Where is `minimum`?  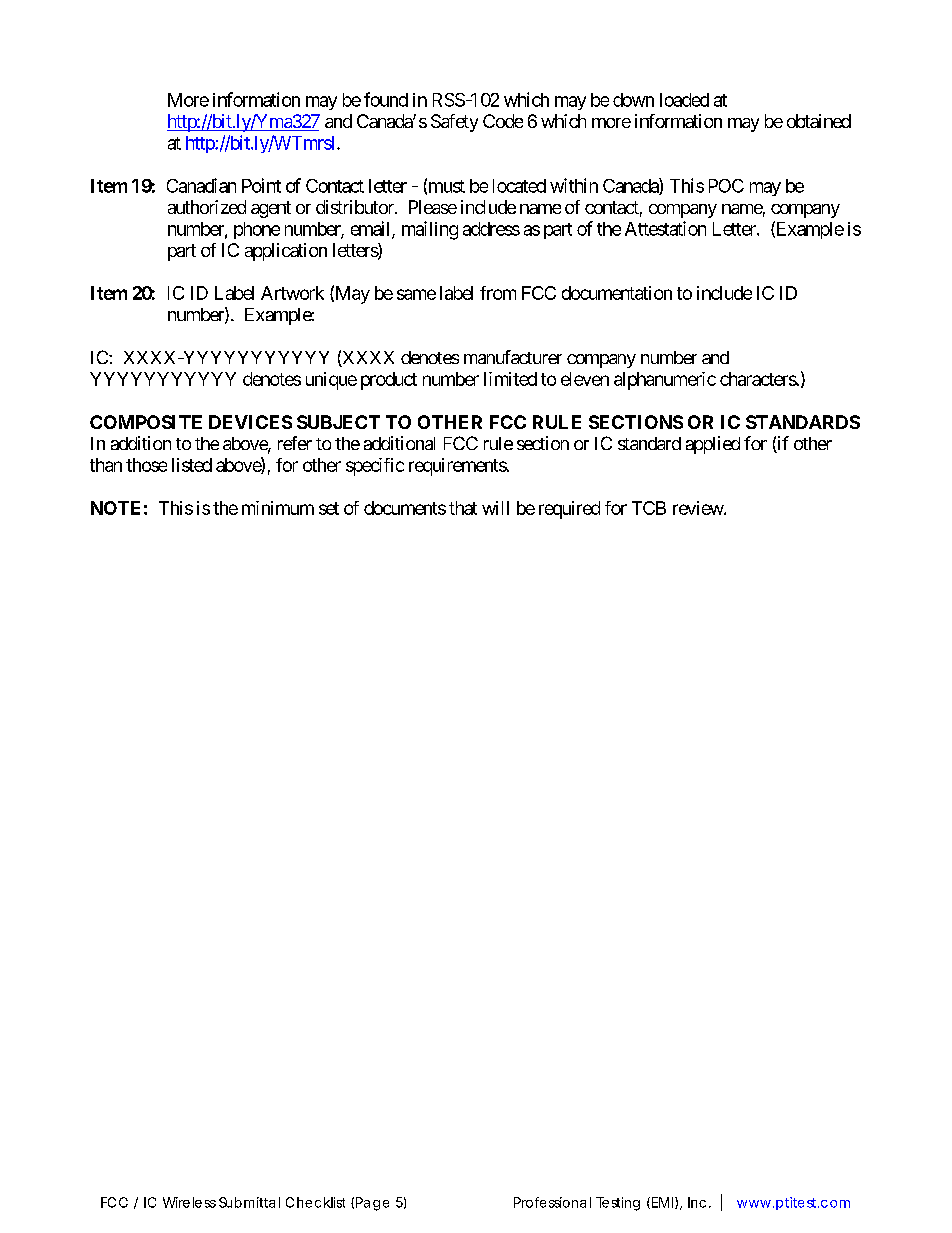 minimum is located at coordinates (278, 508).
